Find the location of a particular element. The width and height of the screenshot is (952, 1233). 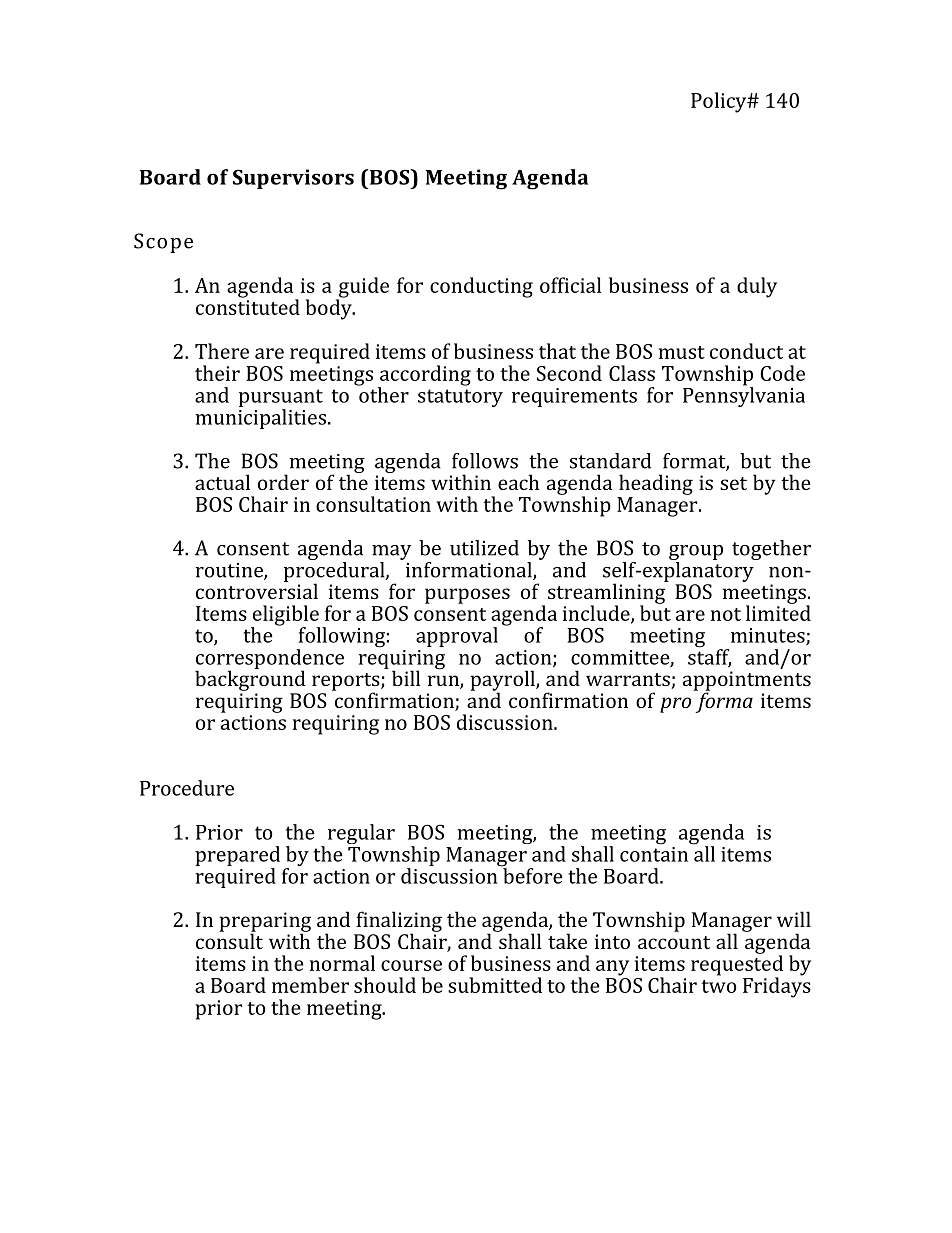

preparing is located at coordinates (265, 923).
